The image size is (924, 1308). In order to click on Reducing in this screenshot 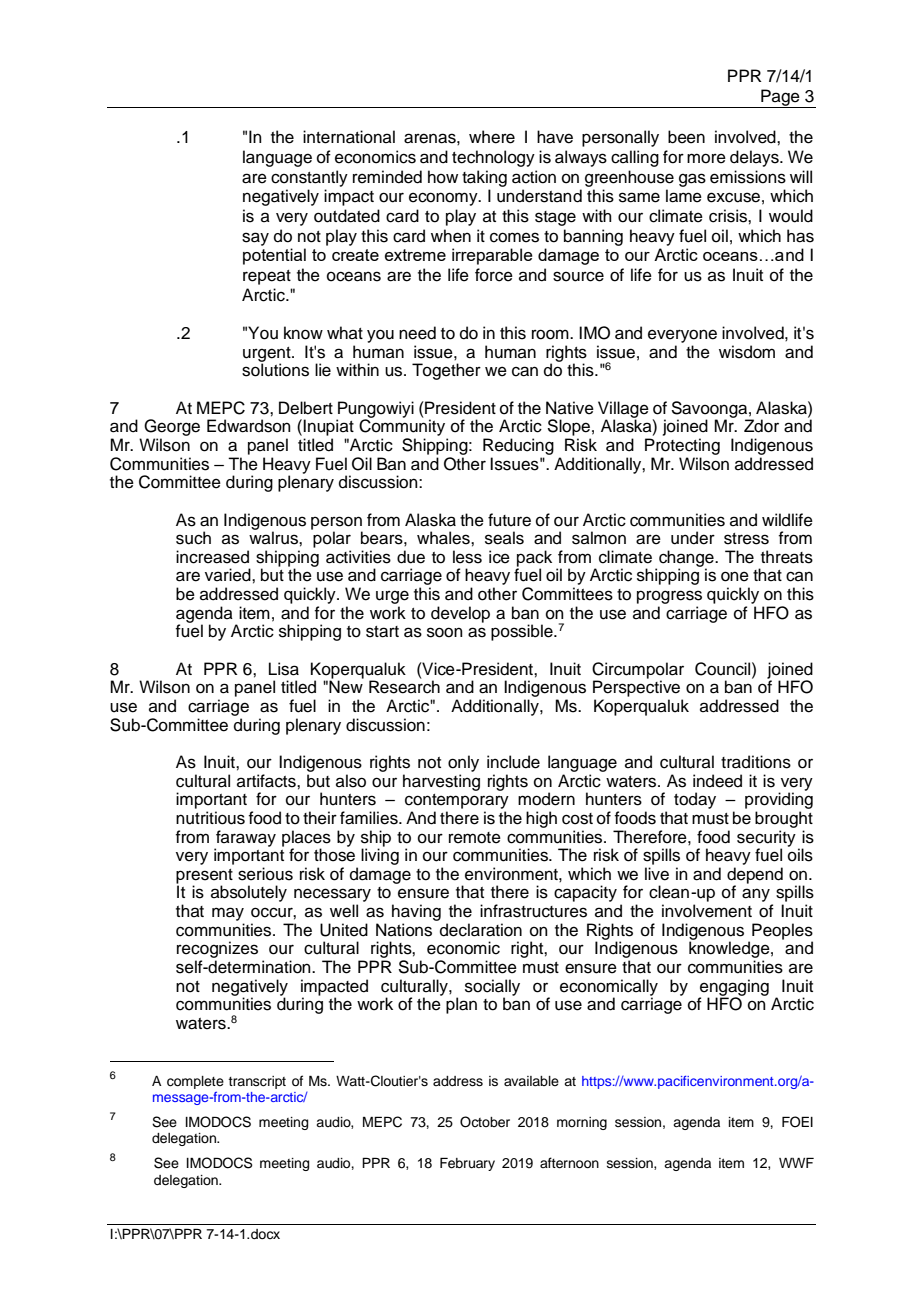, I will do `click(518, 446)`.
